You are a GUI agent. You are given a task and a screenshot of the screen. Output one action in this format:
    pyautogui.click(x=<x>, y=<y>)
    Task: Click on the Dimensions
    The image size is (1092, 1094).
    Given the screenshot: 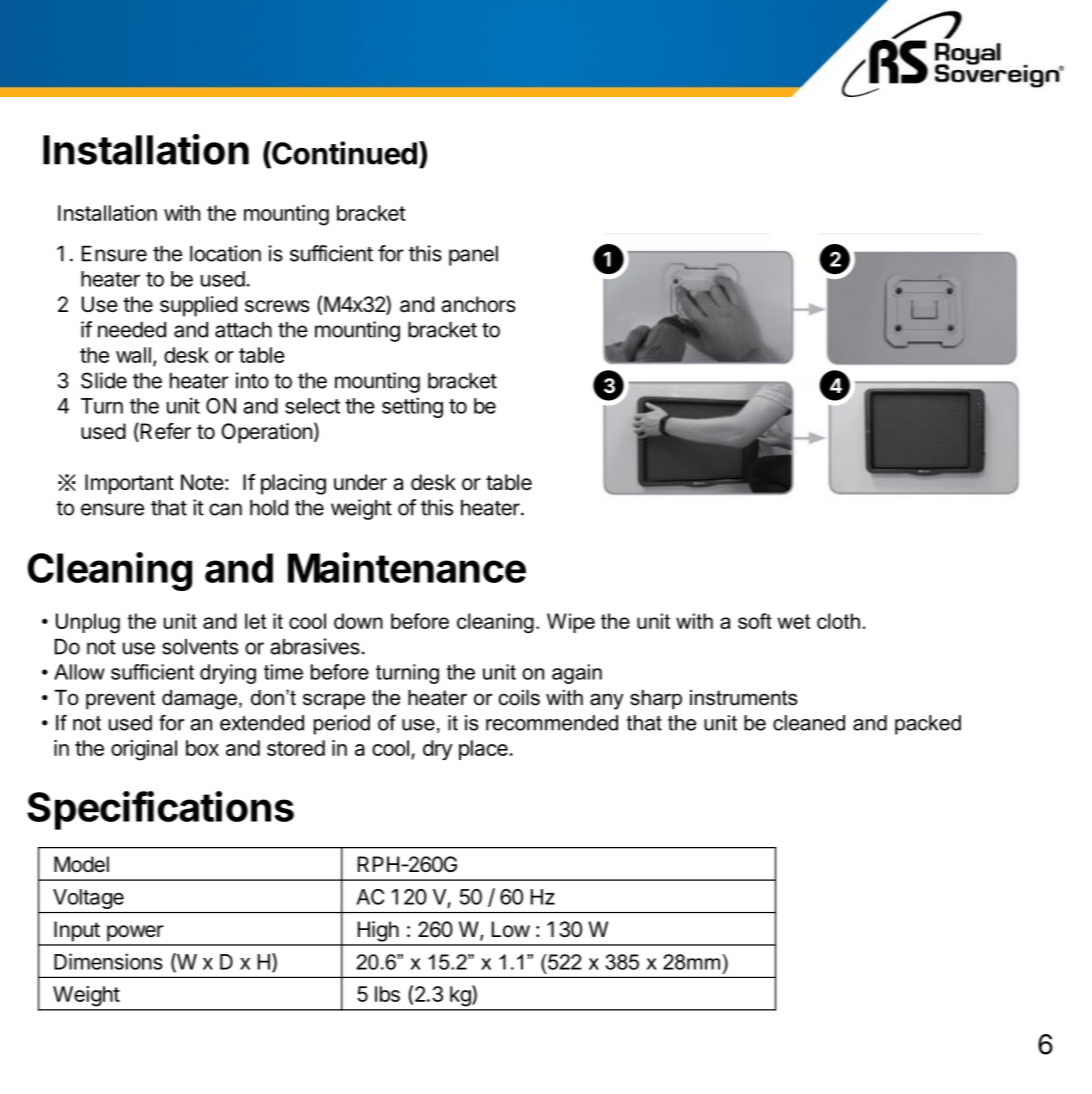 What is the action you would take?
    pyautogui.click(x=108, y=961)
